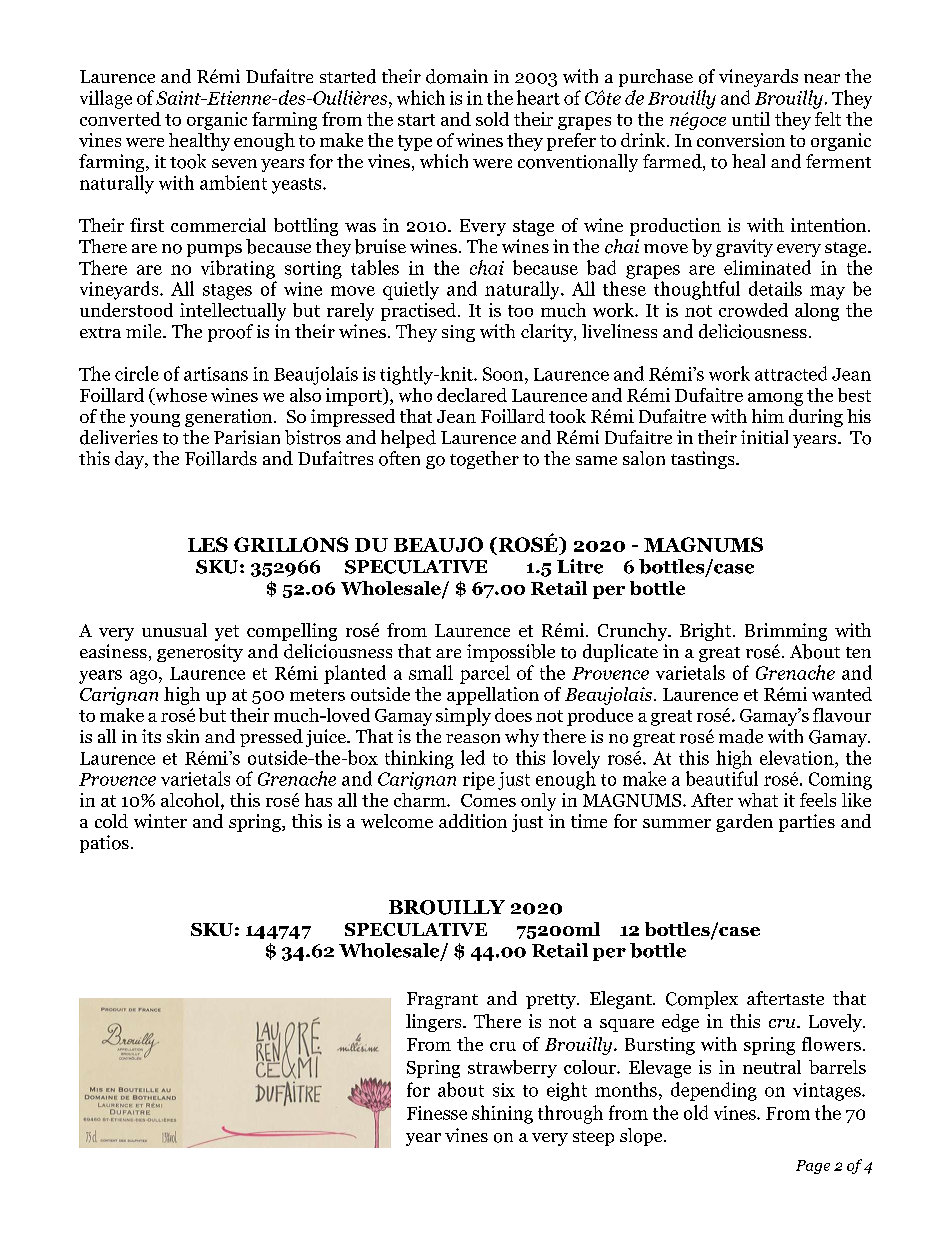 This page has height=1233, width=952. I want to click on converted, so click(120, 119).
